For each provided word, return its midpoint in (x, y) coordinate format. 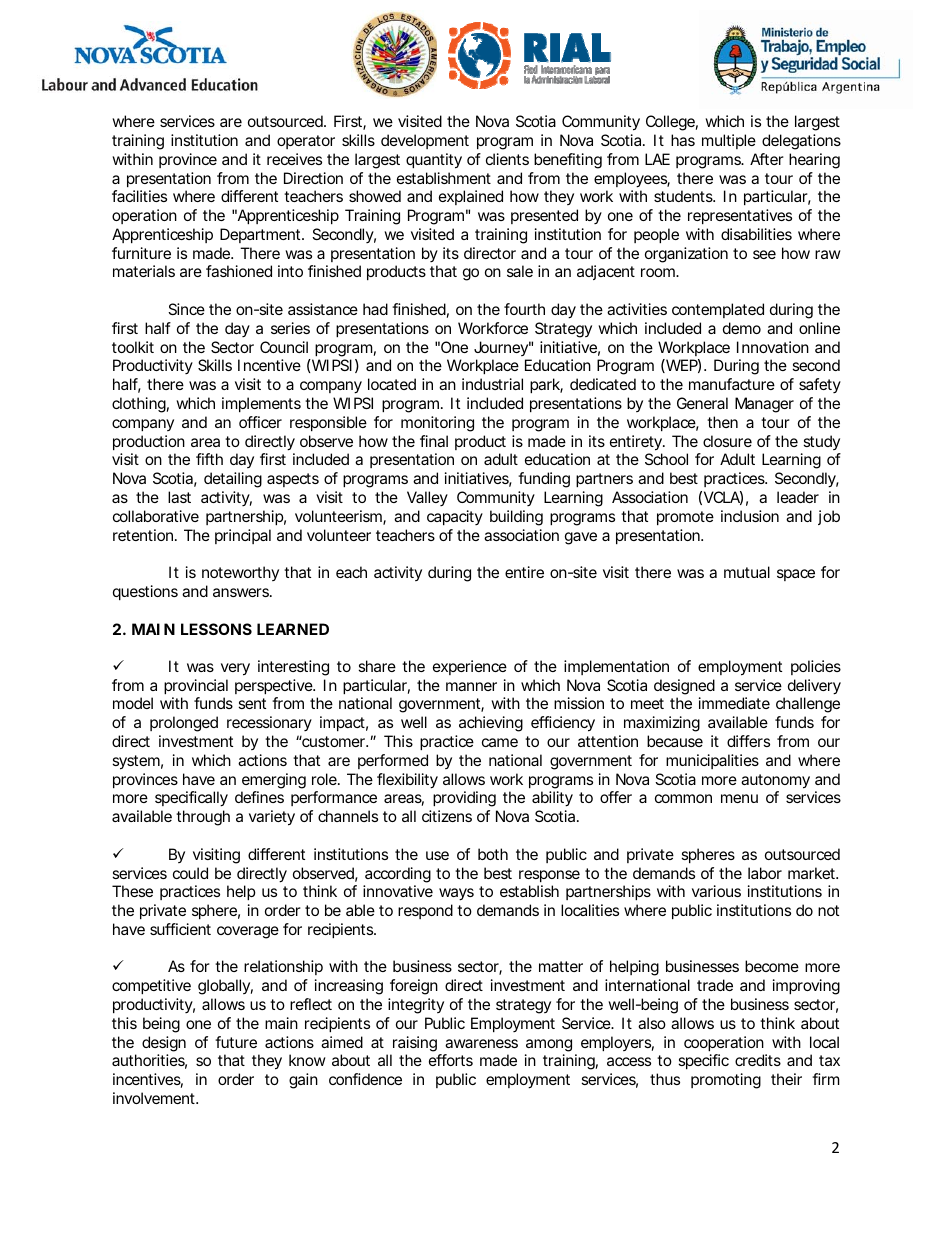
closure (727, 441)
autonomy (775, 781)
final (434, 441)
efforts (451, 1060)
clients (507, 159)
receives (294, 159)
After (767, 159)
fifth (209, 459)
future (236, 1042)
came (500, 742)
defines (259, 797)
